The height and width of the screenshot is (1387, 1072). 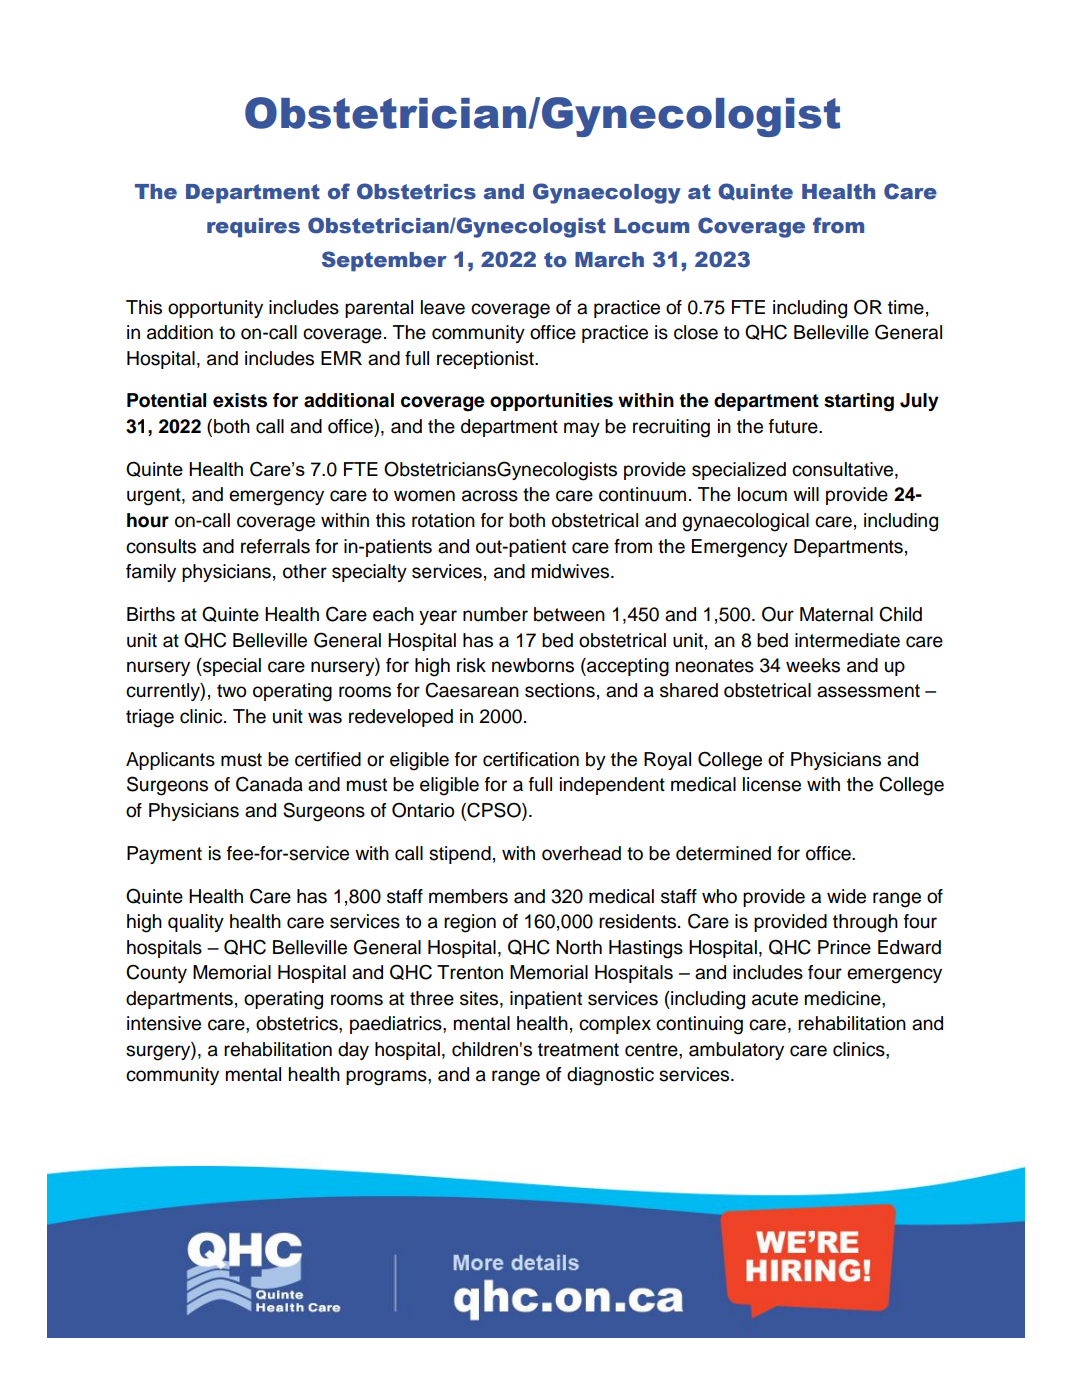 I want to click on two, so click(x=231, y=691).
